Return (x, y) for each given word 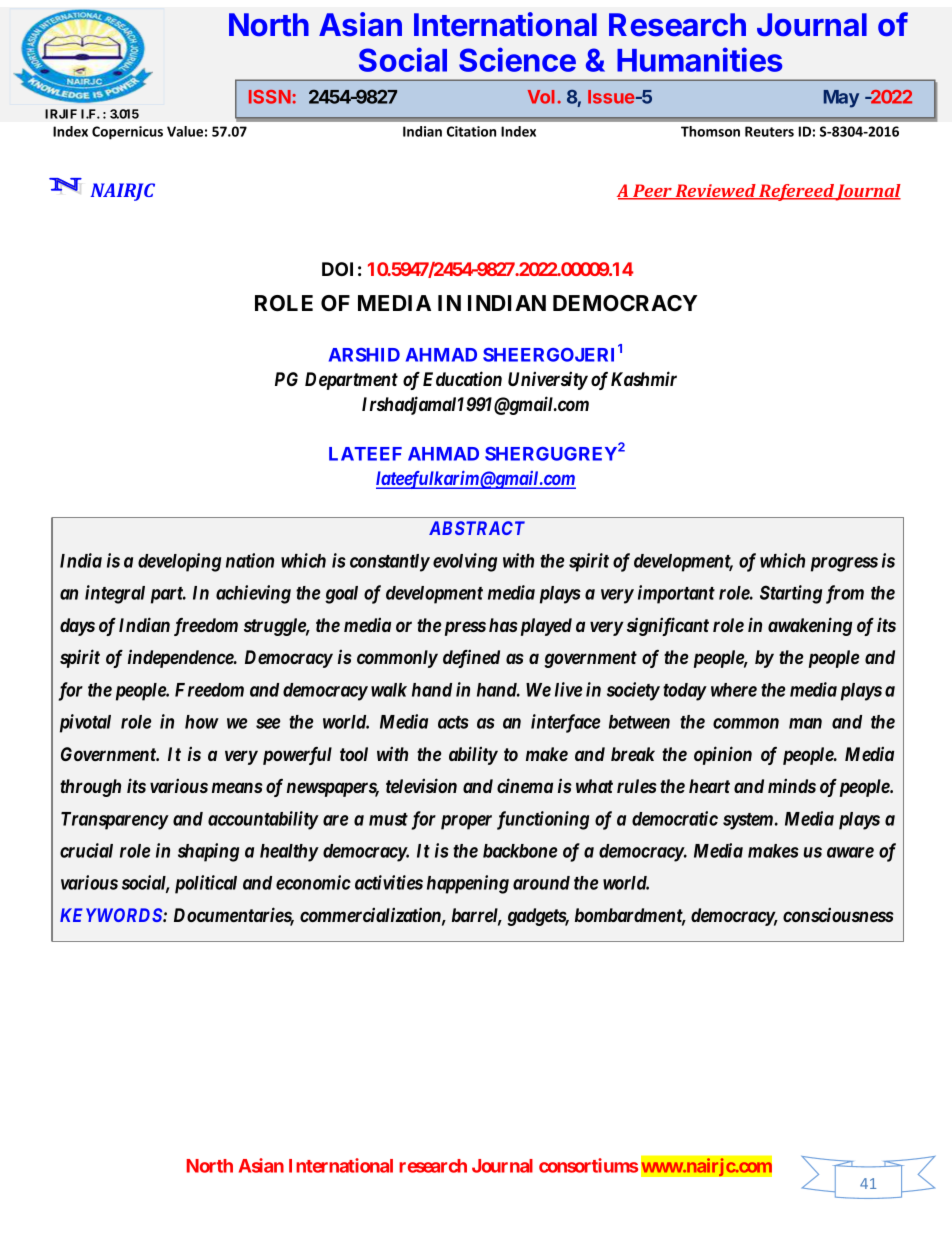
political (206, 884)
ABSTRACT (477, 528)
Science (517, 59)
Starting (791, 594)
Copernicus (127, 133)
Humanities (699, 59)
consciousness (838, 915)
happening (468, 884)
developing (179, 562)
